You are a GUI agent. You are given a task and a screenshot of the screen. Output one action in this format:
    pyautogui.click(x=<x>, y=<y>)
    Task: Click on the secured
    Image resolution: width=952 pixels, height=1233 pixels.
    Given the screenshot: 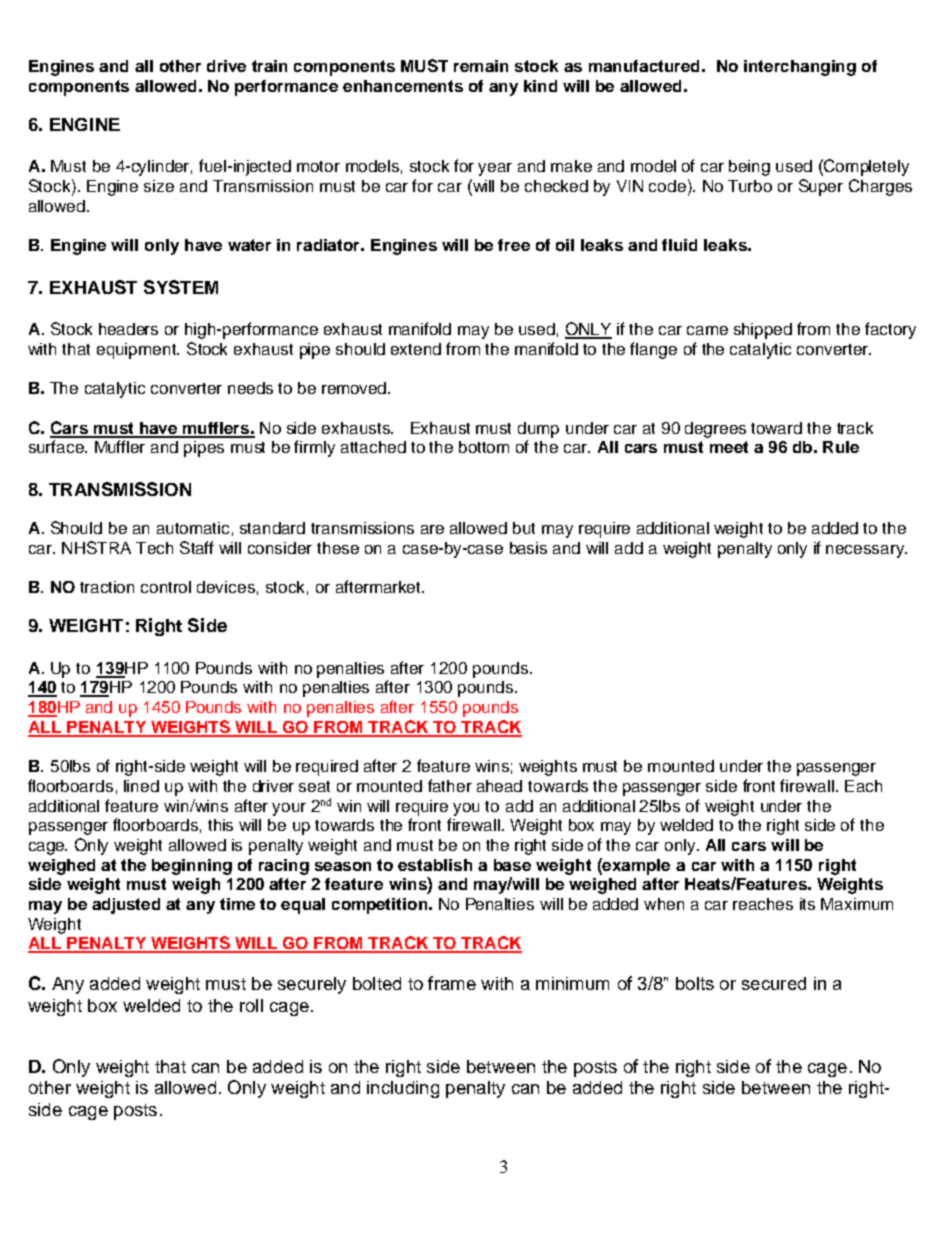 What is the action you would take?
    pyautogui.click(x=774, y=983)
